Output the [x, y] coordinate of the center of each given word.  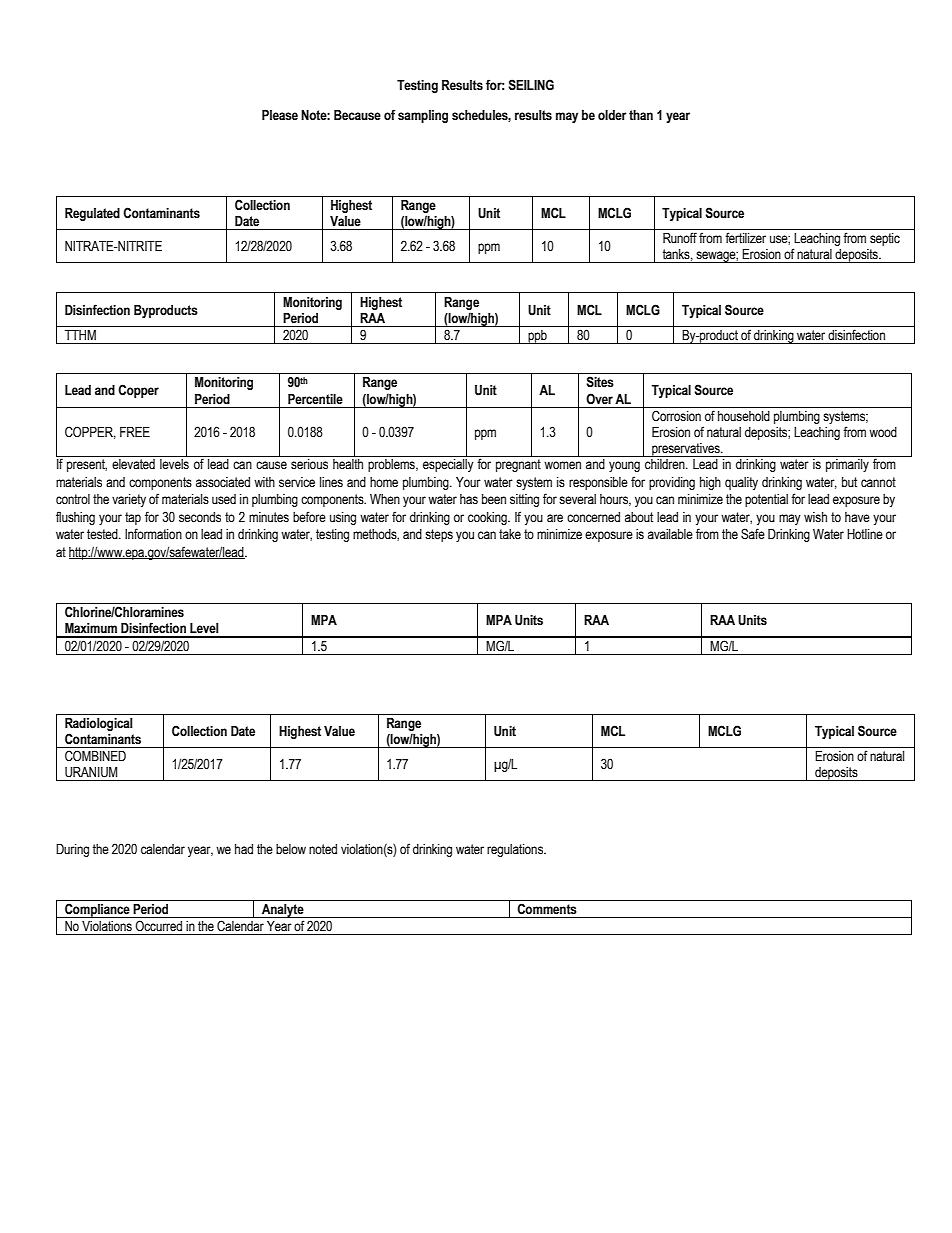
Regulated [92, 214]
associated [223, 482]
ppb [538, 337]
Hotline [865, 534]
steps [439, 535]
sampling [423, 116]
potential [766, 500]
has [469, 499]
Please [280, 115]
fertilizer [745, 238]
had [244, 849]
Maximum [91, 628]
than [641, 115]
